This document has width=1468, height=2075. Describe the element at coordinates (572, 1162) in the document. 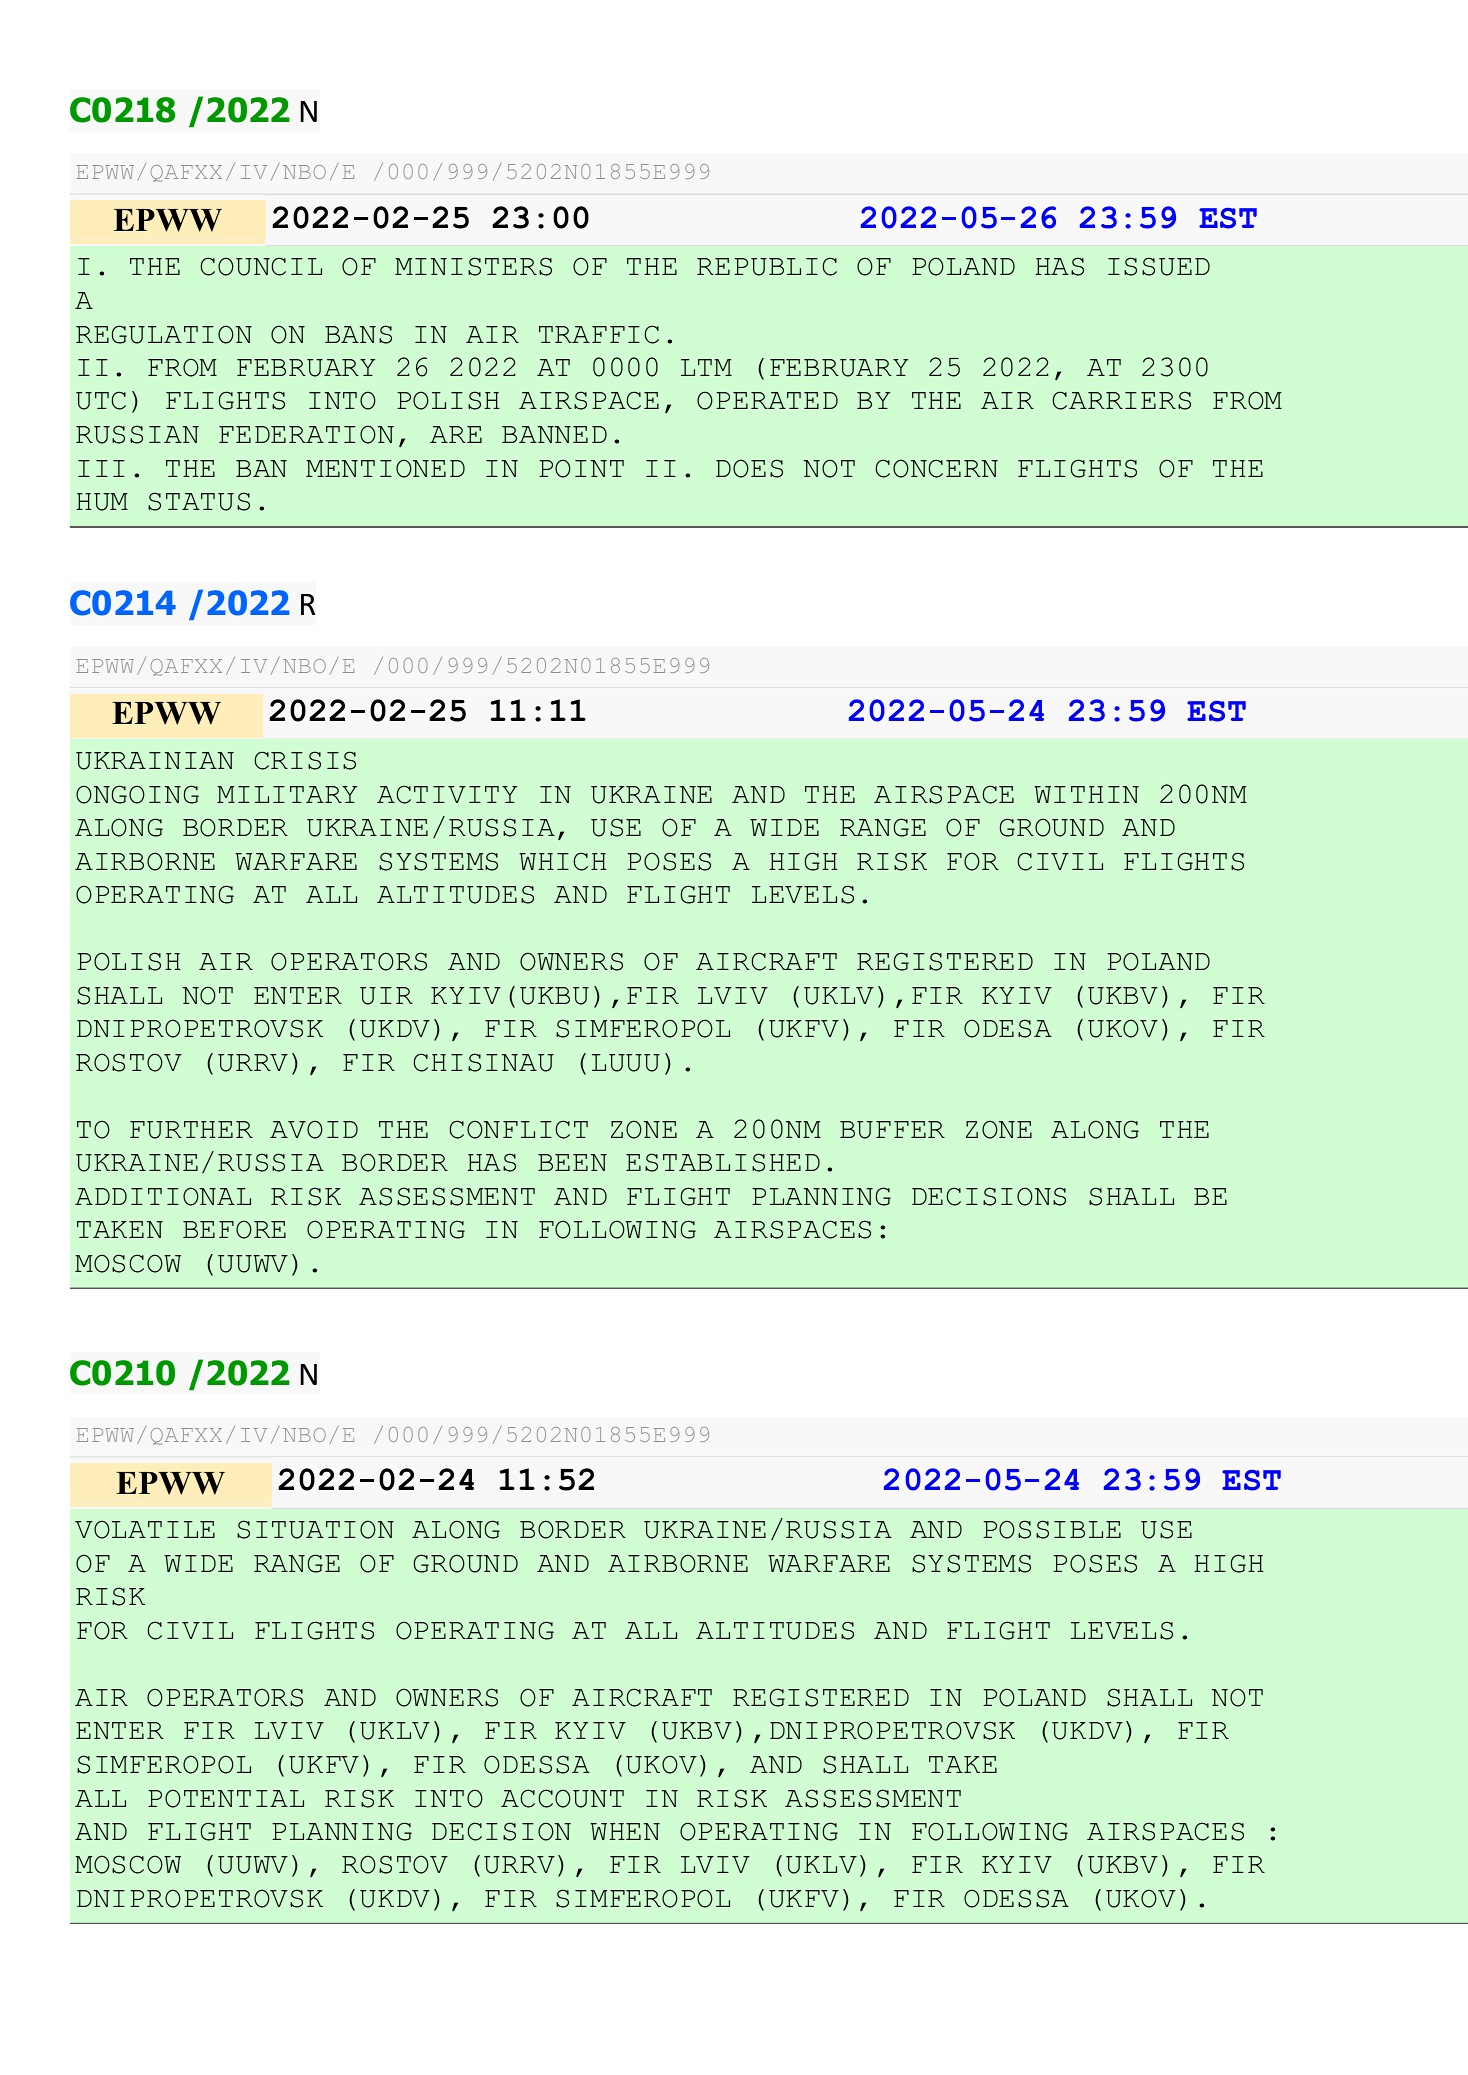

I see `BEEN` at that location.
